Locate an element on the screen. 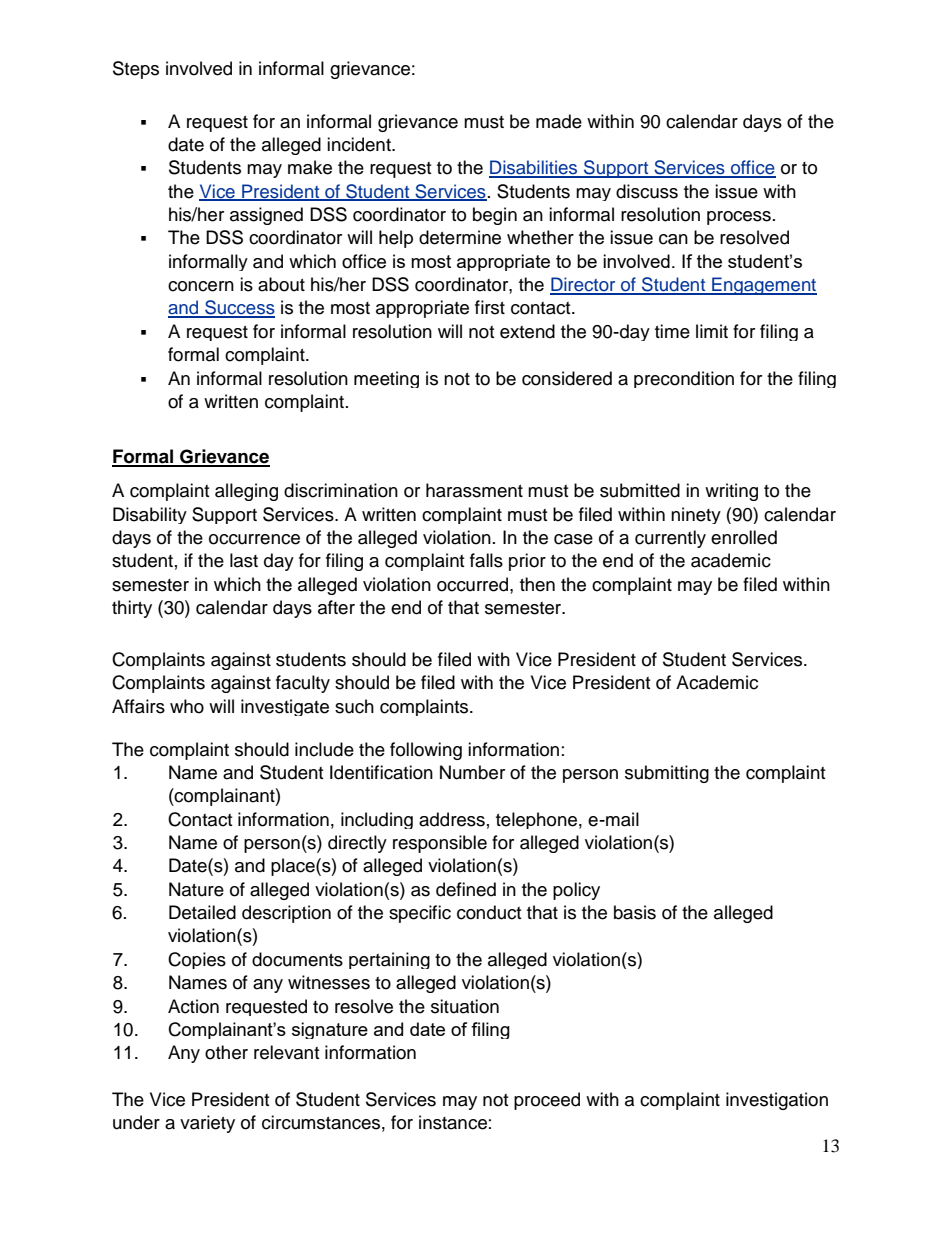 Image resolution: width=952 pixels, height=1233 pixels. precondition is located at coordinates (684, 379).
